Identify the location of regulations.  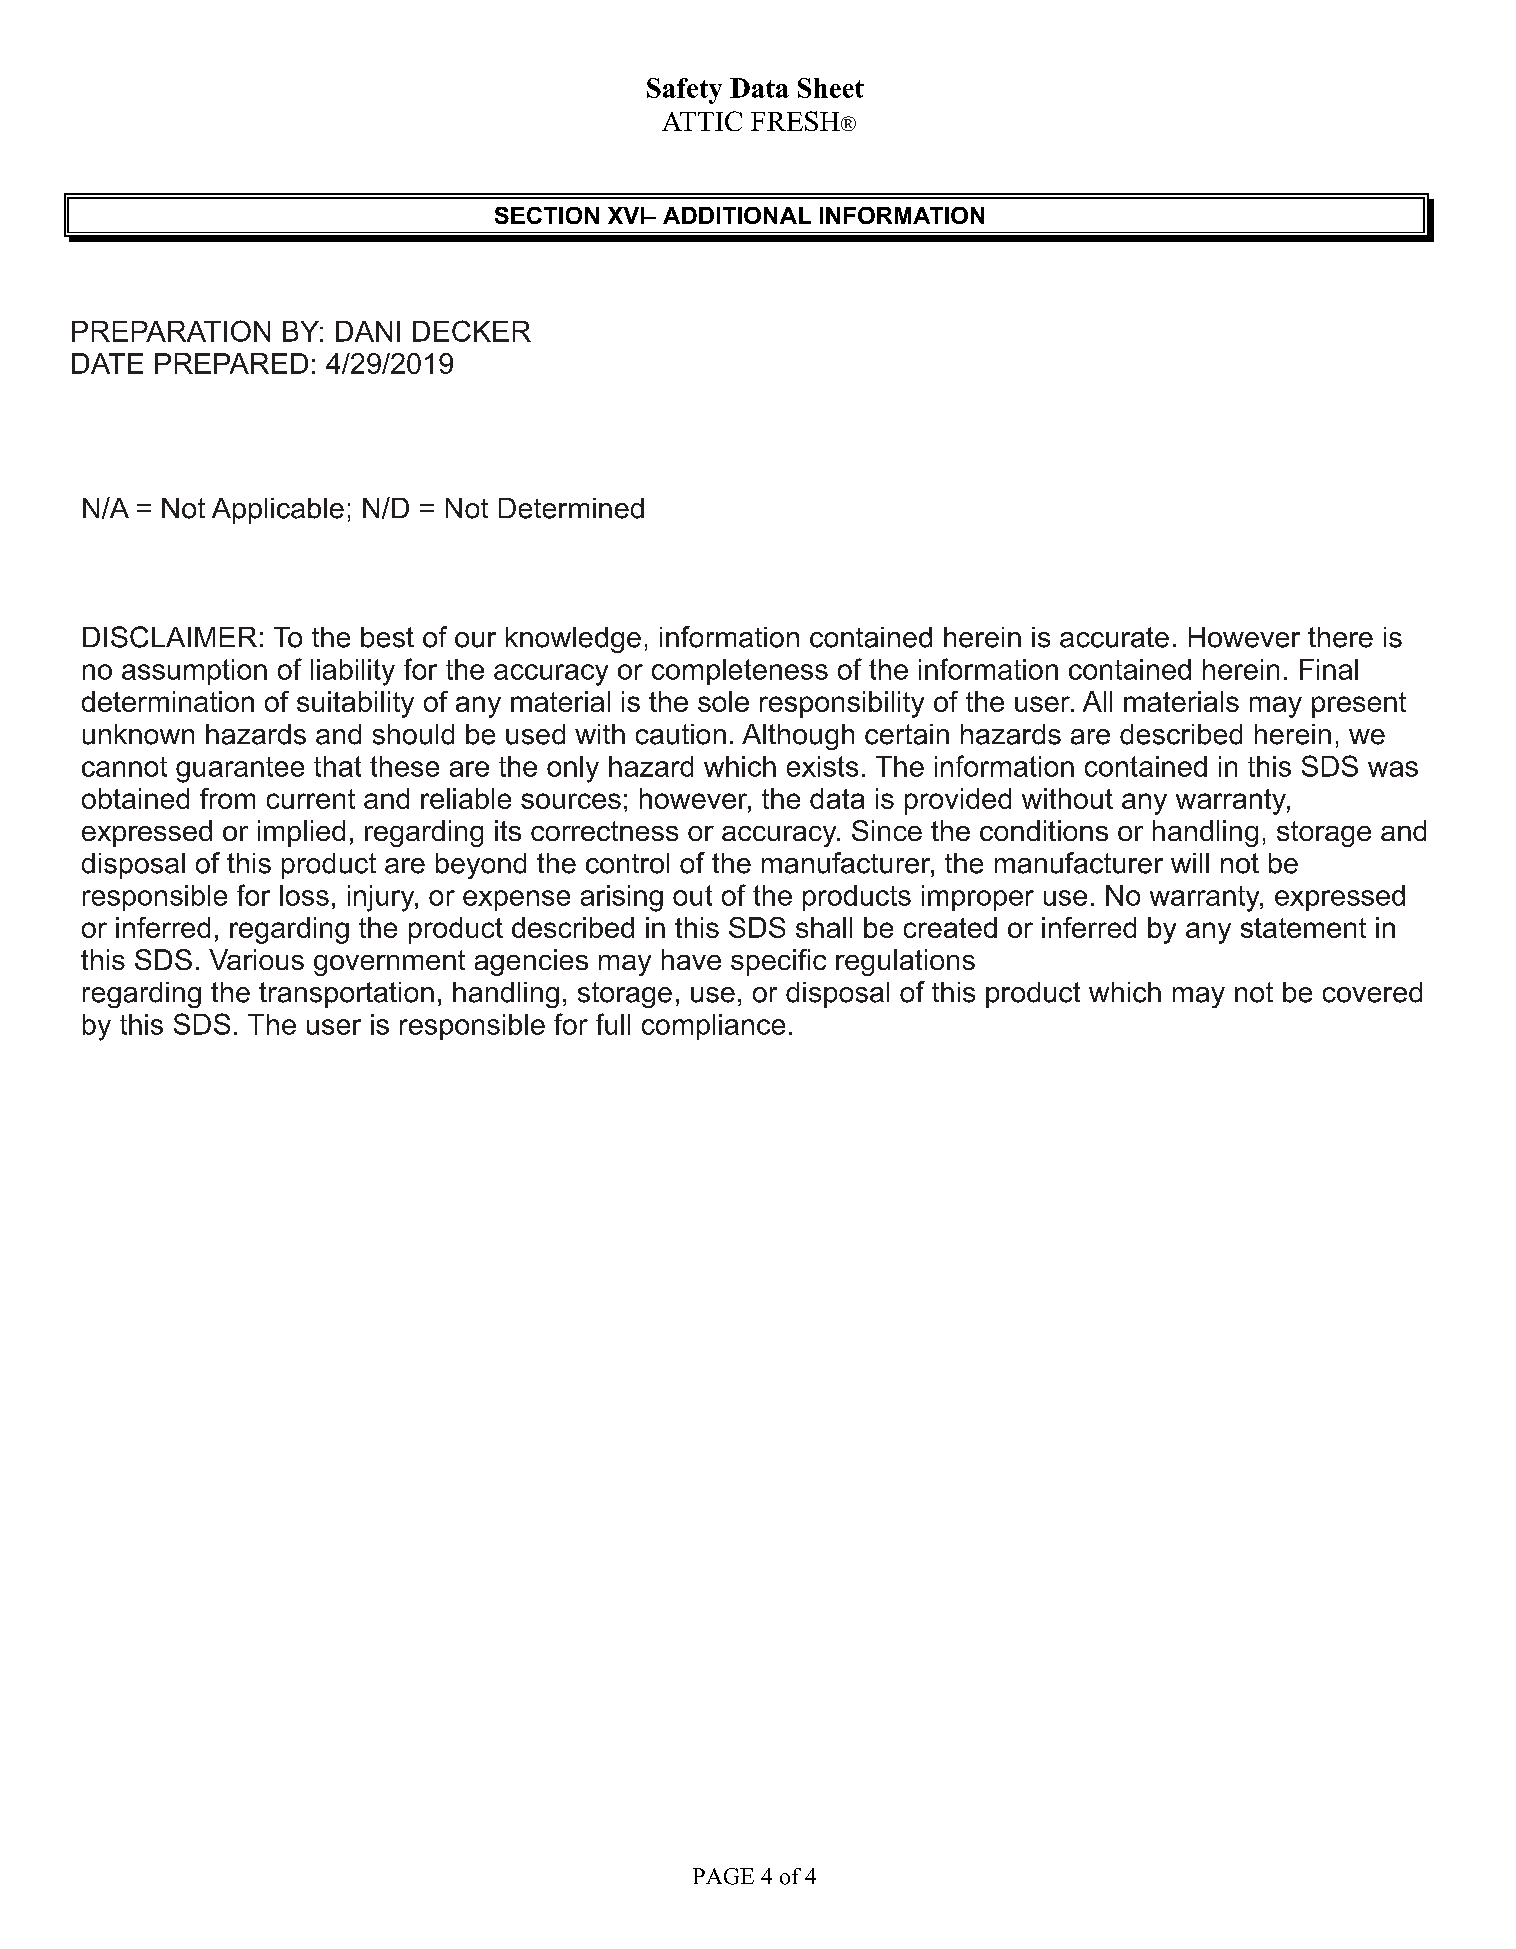
(905, 962).
